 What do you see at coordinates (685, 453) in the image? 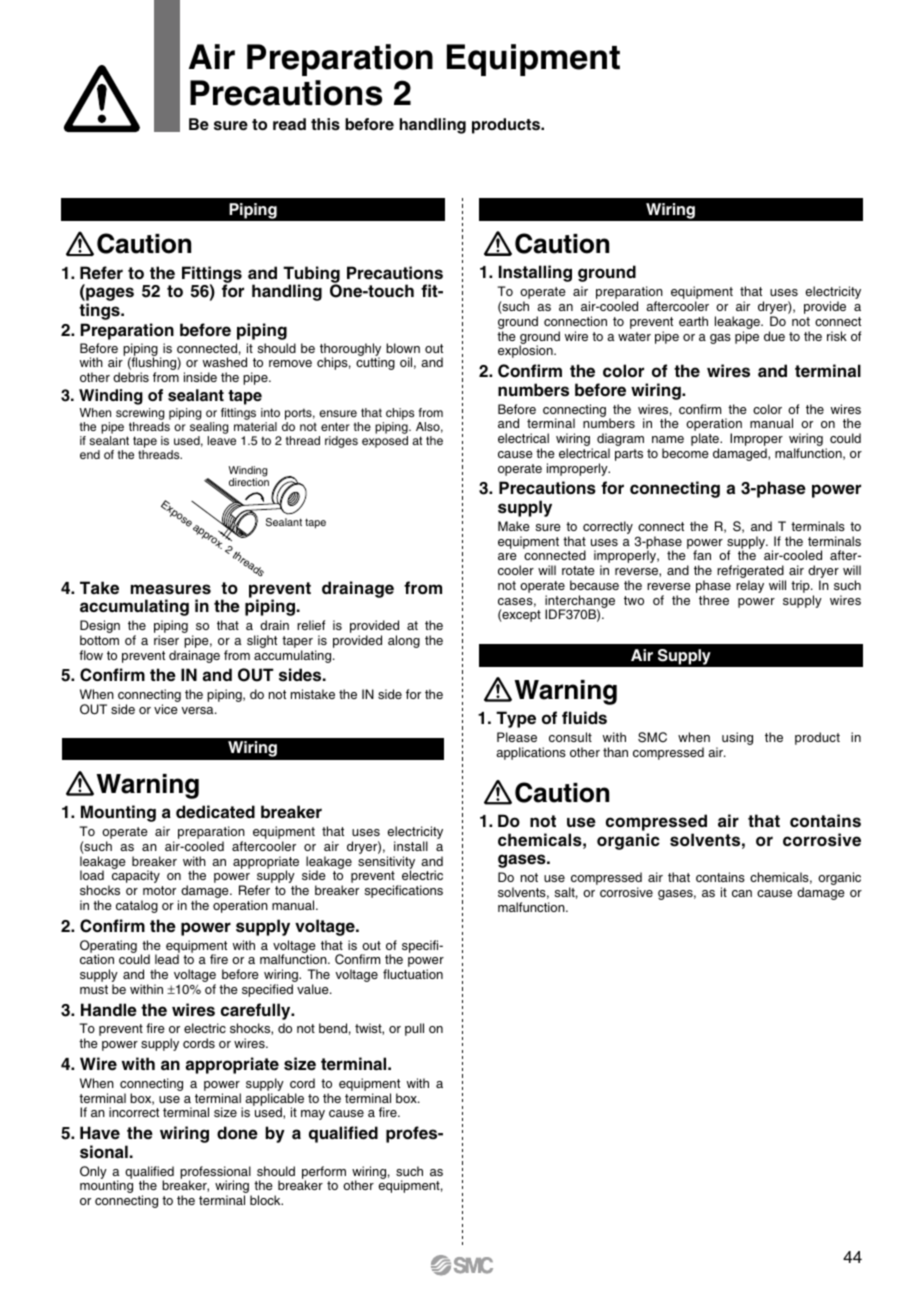
I see `become` at bounding box center [685, 453].
